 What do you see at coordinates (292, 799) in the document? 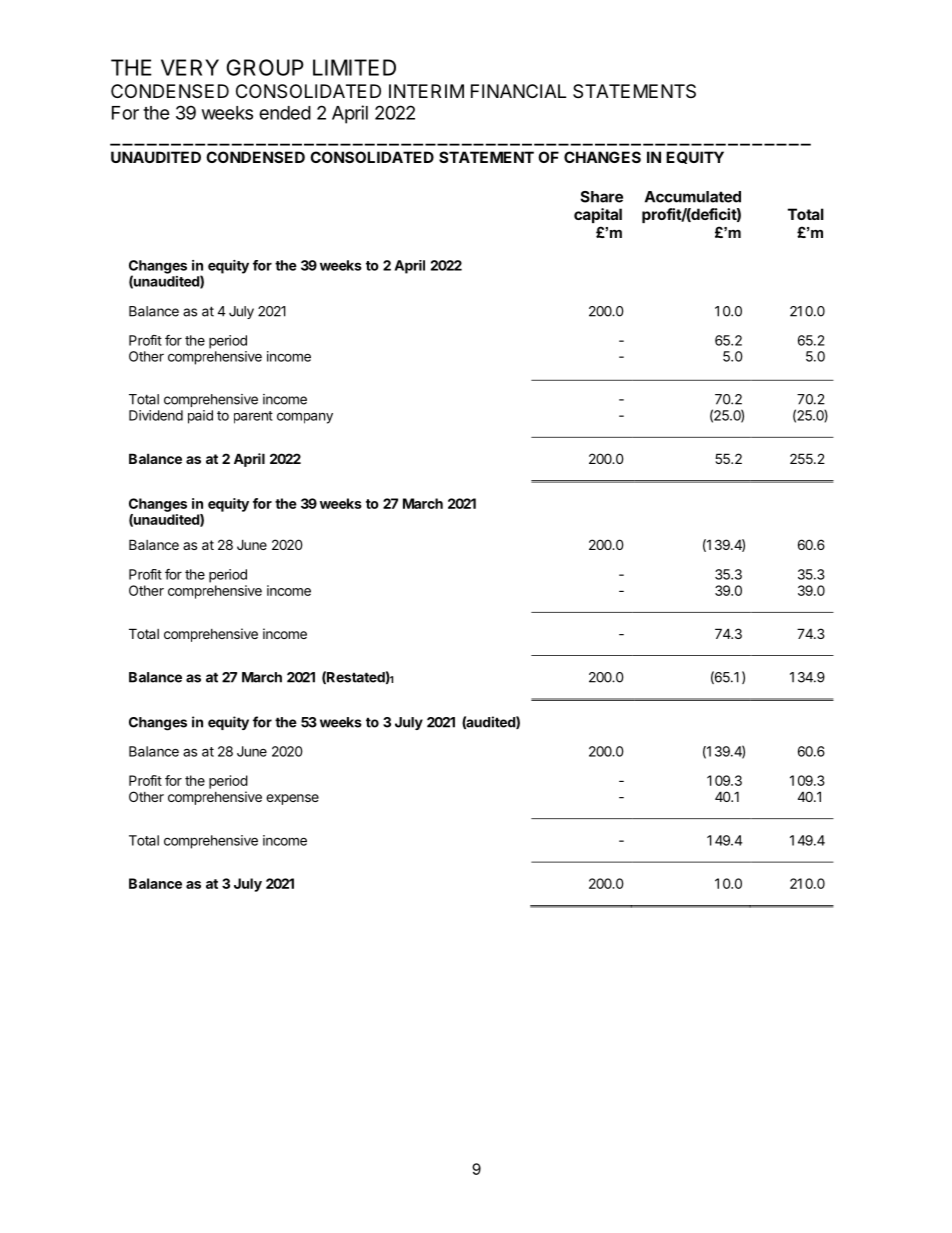
I see `expense` at bounding box center [292, 799].
